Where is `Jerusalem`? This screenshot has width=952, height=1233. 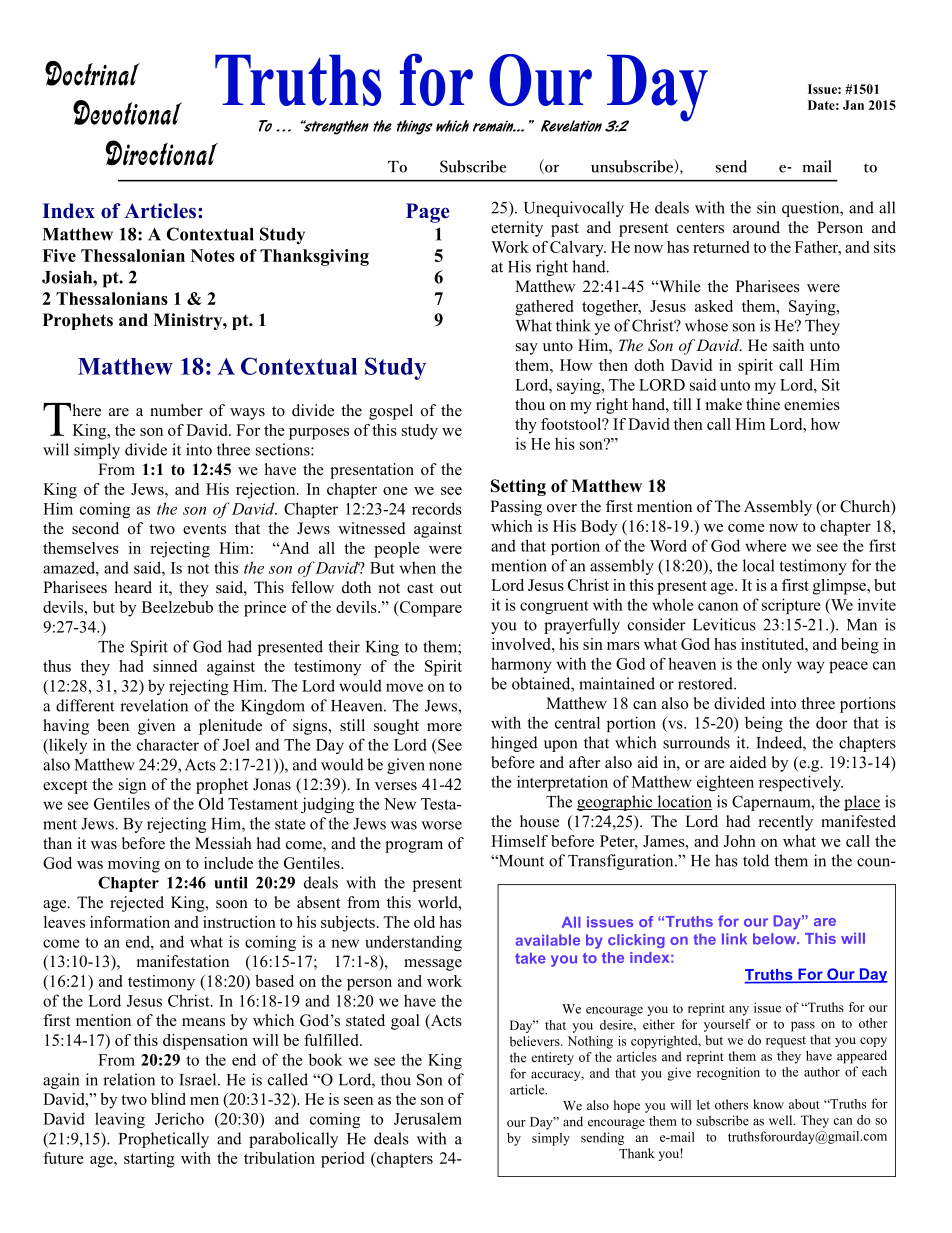 Jerusalem is located at coordinates (428, 1119).
